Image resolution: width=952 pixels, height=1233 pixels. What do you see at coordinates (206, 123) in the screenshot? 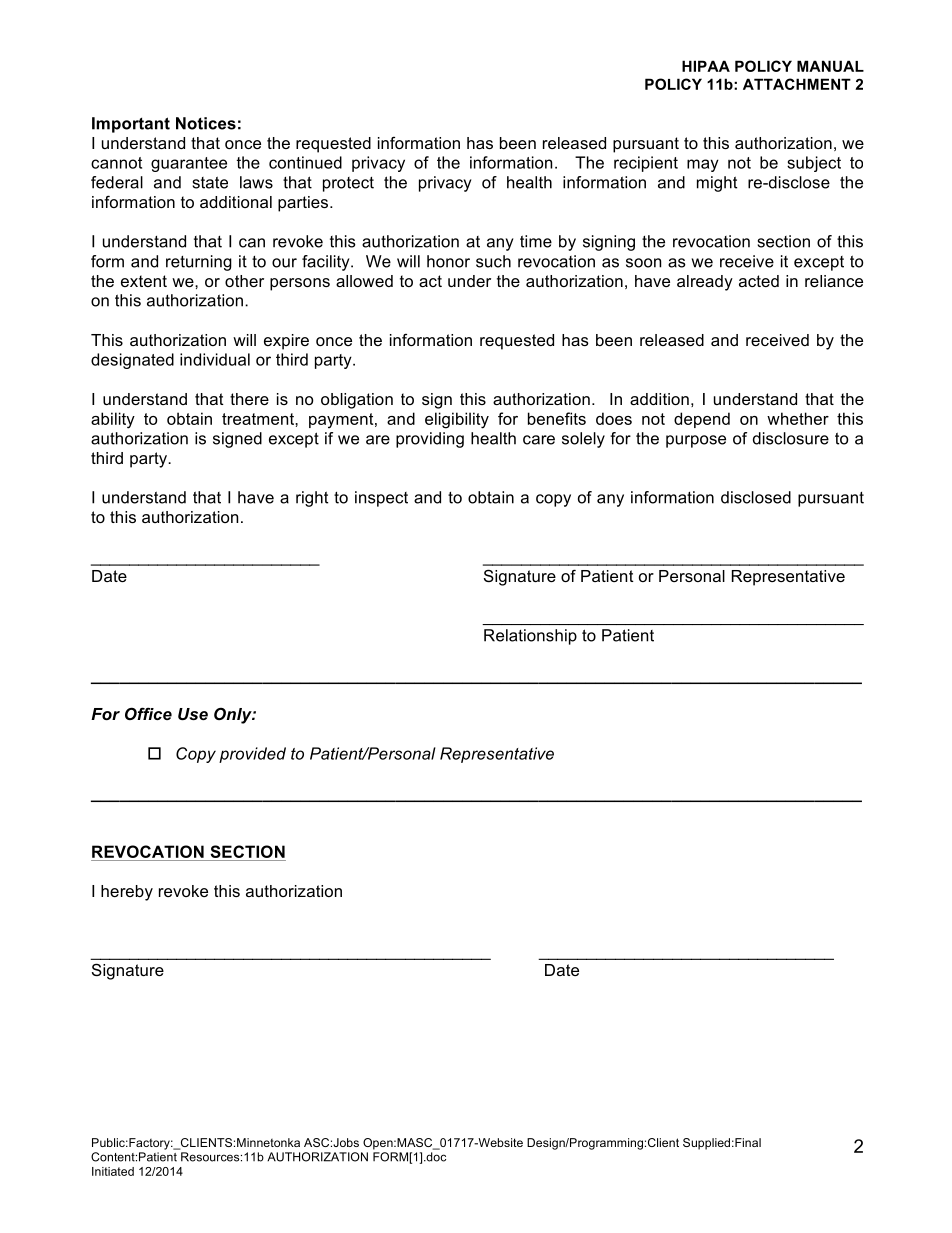
I see `Notices` at bounding box center [206, 123].
